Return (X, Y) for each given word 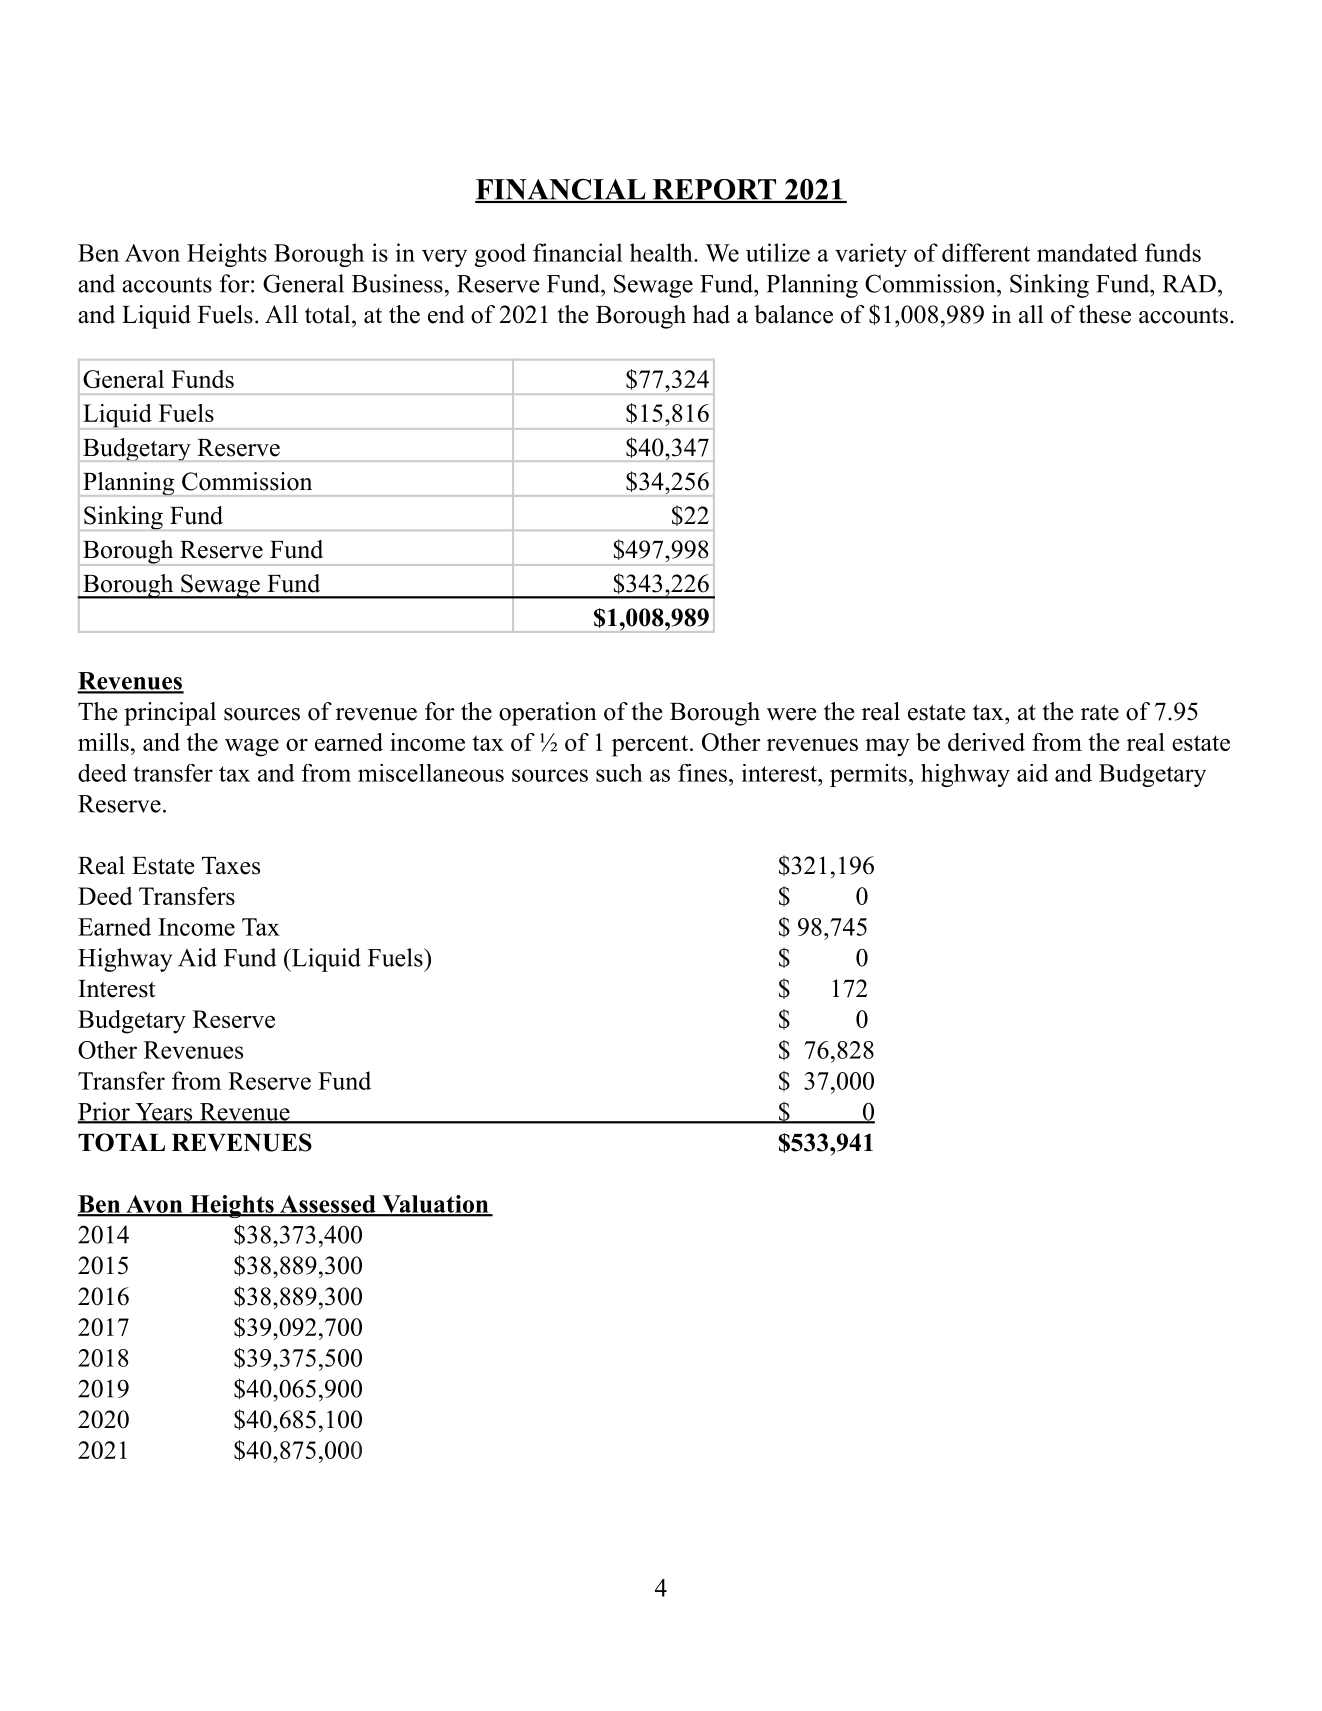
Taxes (231, 866)
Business (397, 283)
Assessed (327, 1205)
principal (170, 714)
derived (986, 742)
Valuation (435, 1205)
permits (868, 775)
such (619, 773)
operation (548, 714)
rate (1100, 712)
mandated (1087, 252)
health (662, 252)
